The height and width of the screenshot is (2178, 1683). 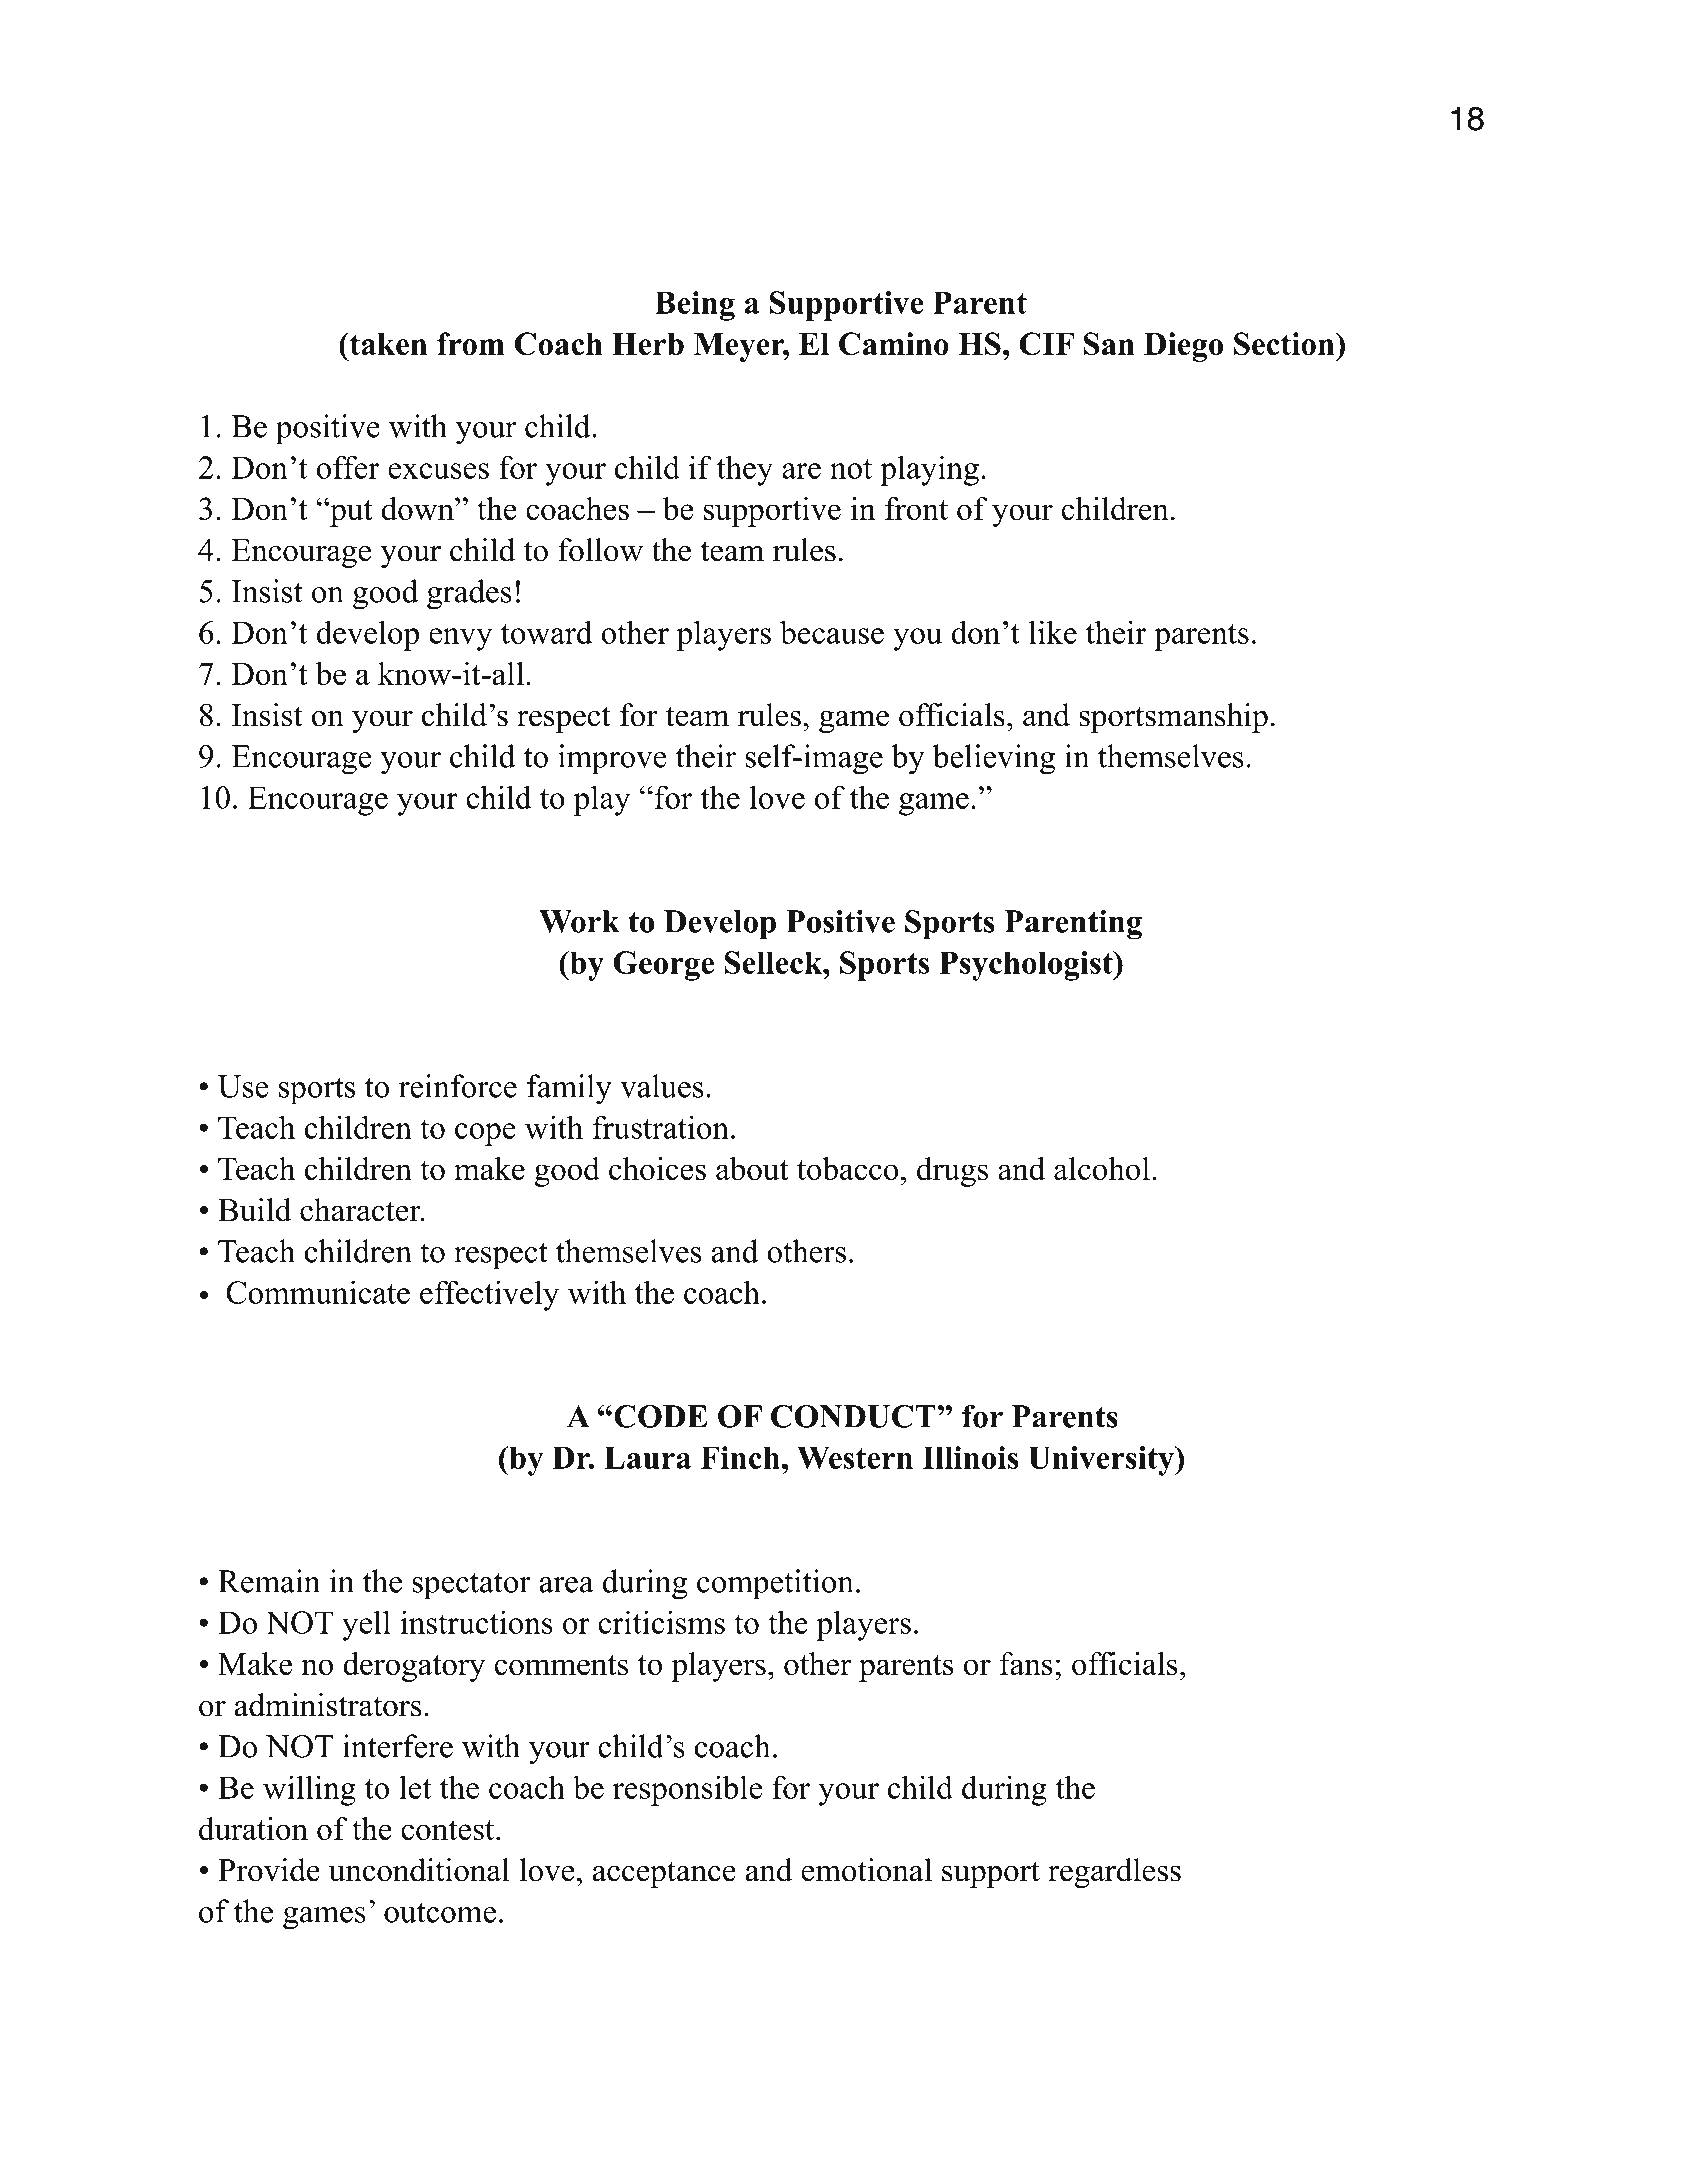 What do you see at coordinates (695, 306) in the screenshot?
I see `Being` at bounding box center [695, 306].
